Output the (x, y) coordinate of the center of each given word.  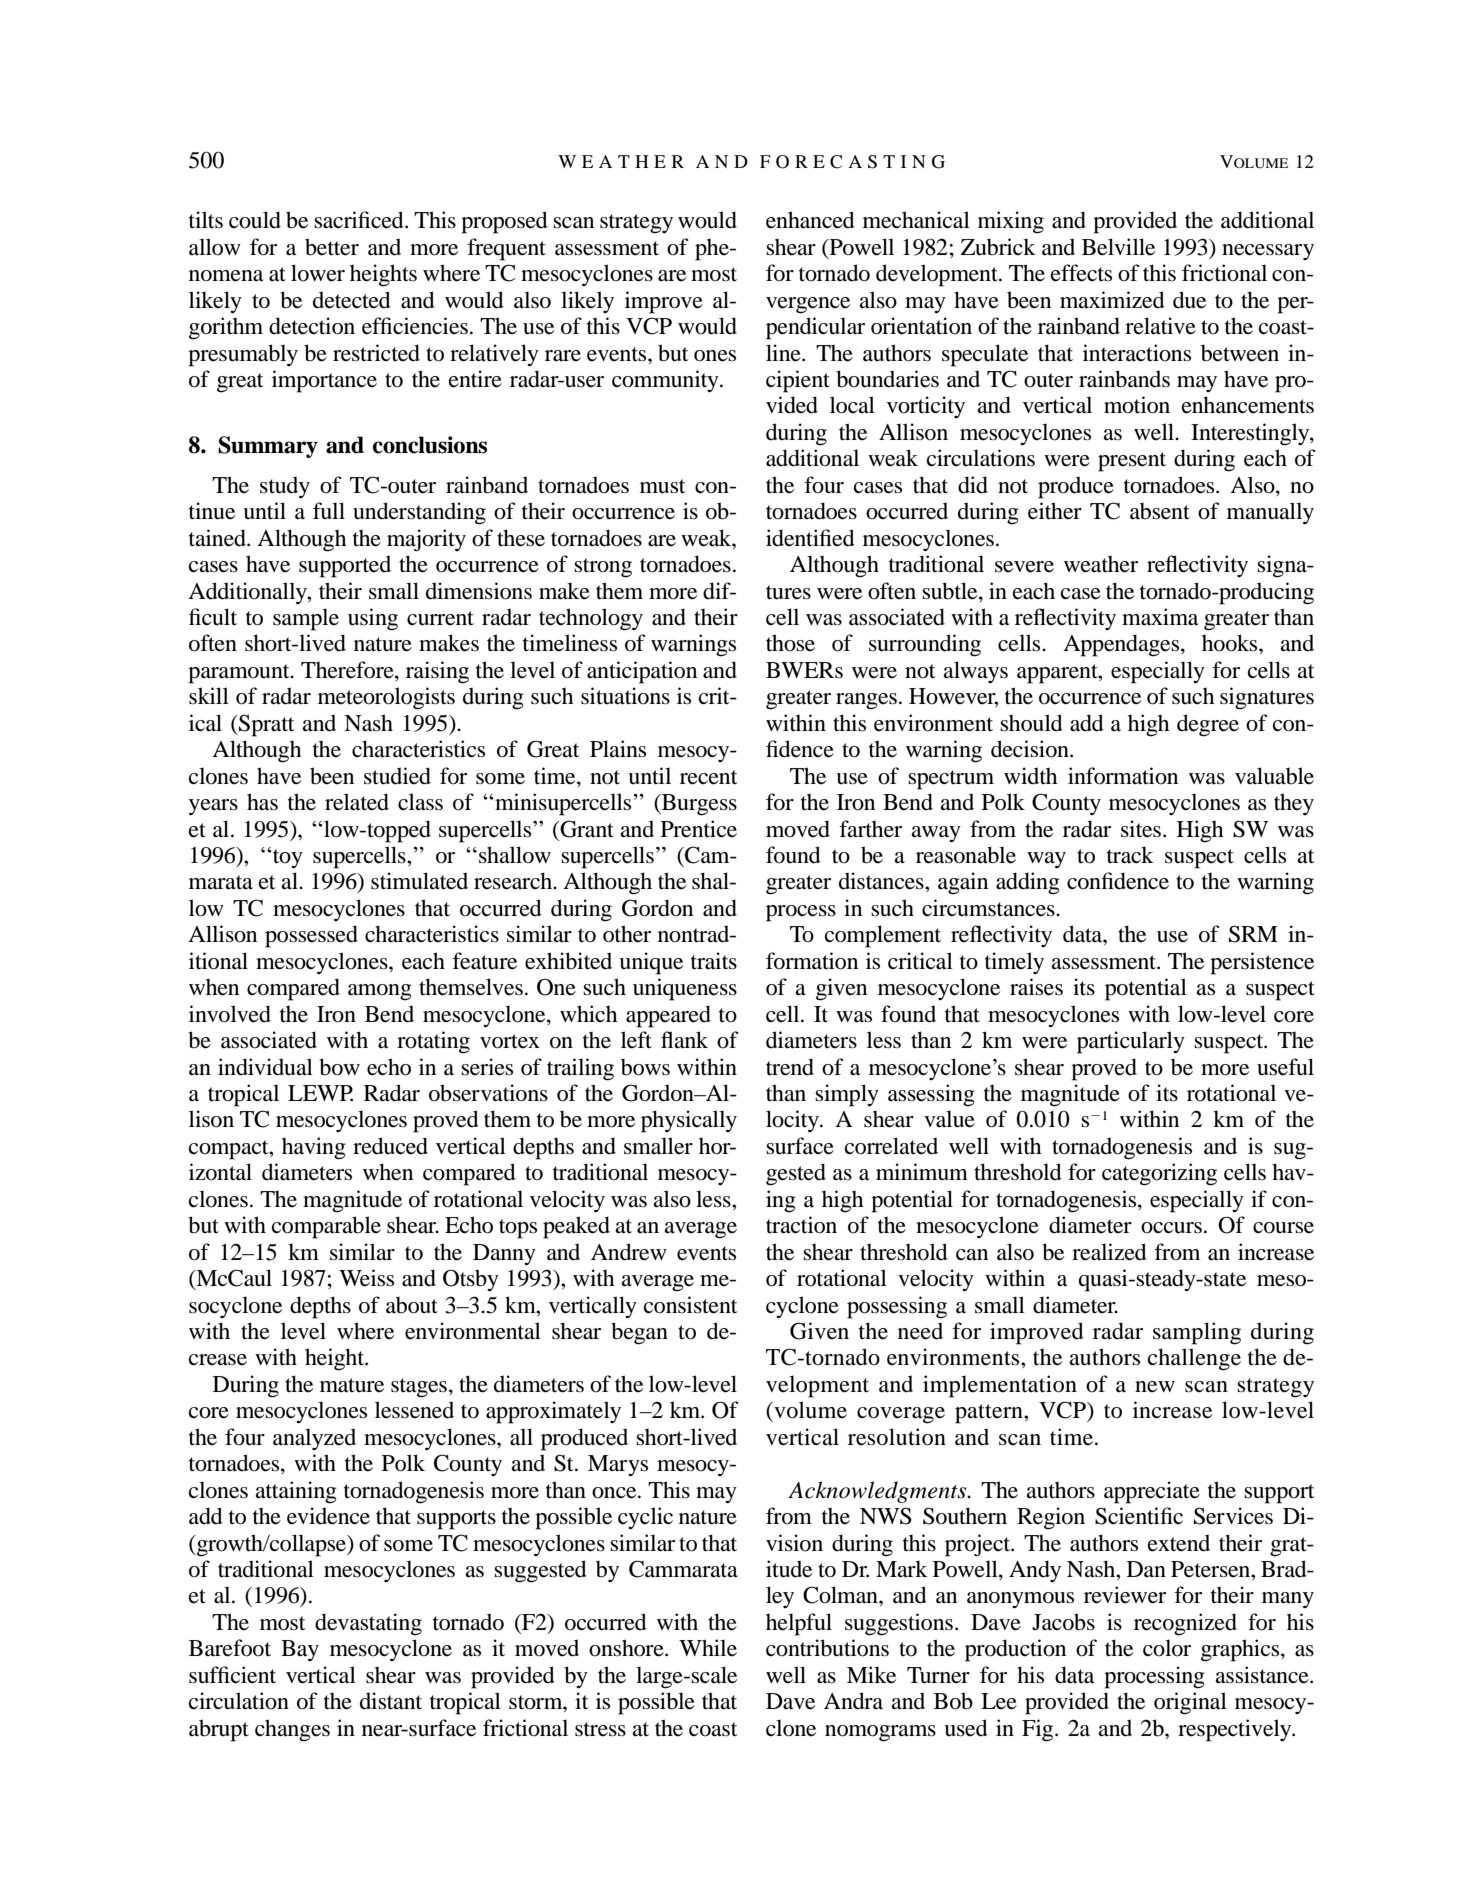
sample (306, 619)
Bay (300, 1650)
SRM (1253, 934)
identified (810, 538)
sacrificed (360, 220)
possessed (311, 936)
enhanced (810, 220)
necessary (1268, 252)
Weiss (366, 1278)
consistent (691, 1305)
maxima (1160, 617)
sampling (1197, 1333)
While (708, 1648)
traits (714, 961)
